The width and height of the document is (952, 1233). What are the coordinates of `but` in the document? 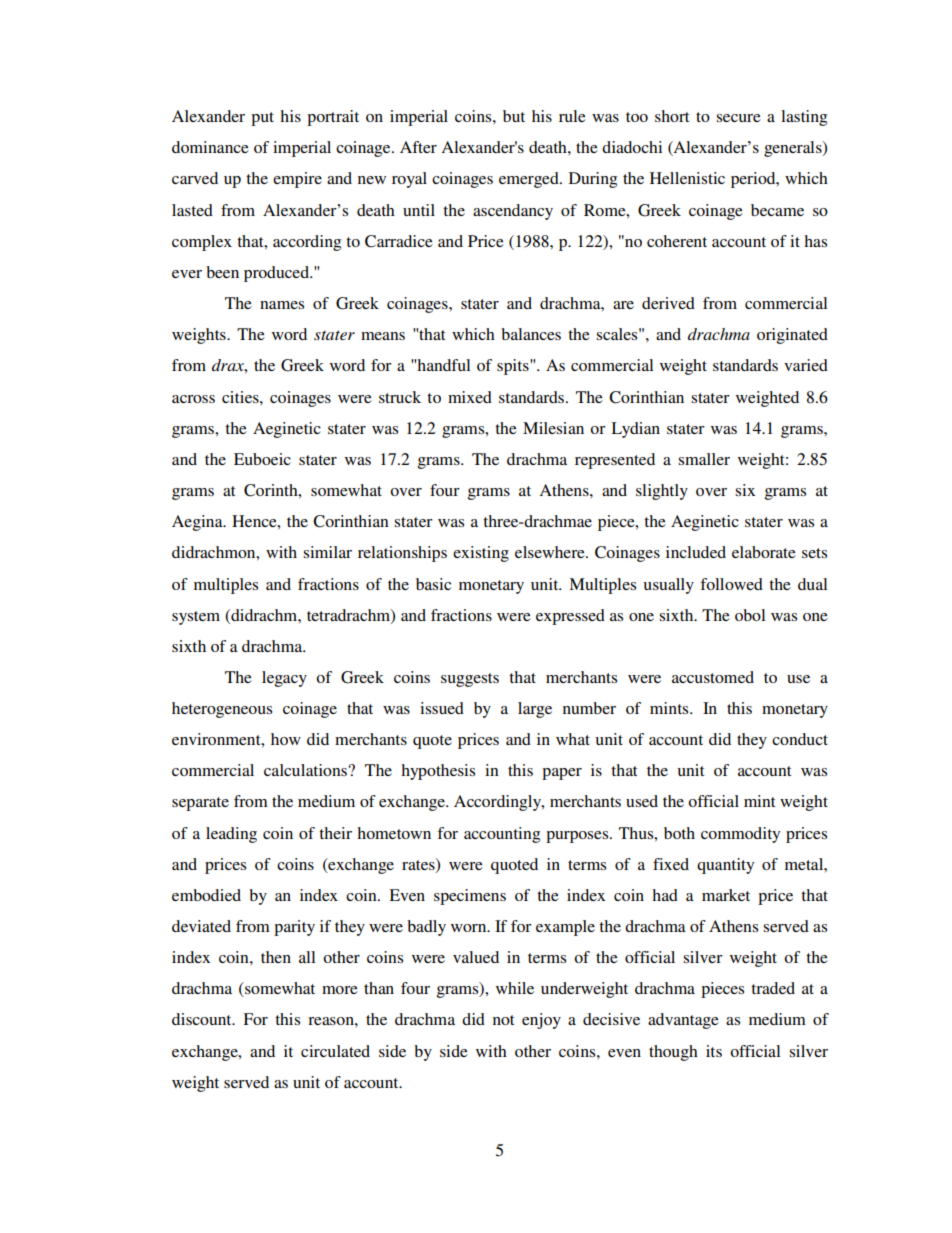 It's located at (514, 116).
